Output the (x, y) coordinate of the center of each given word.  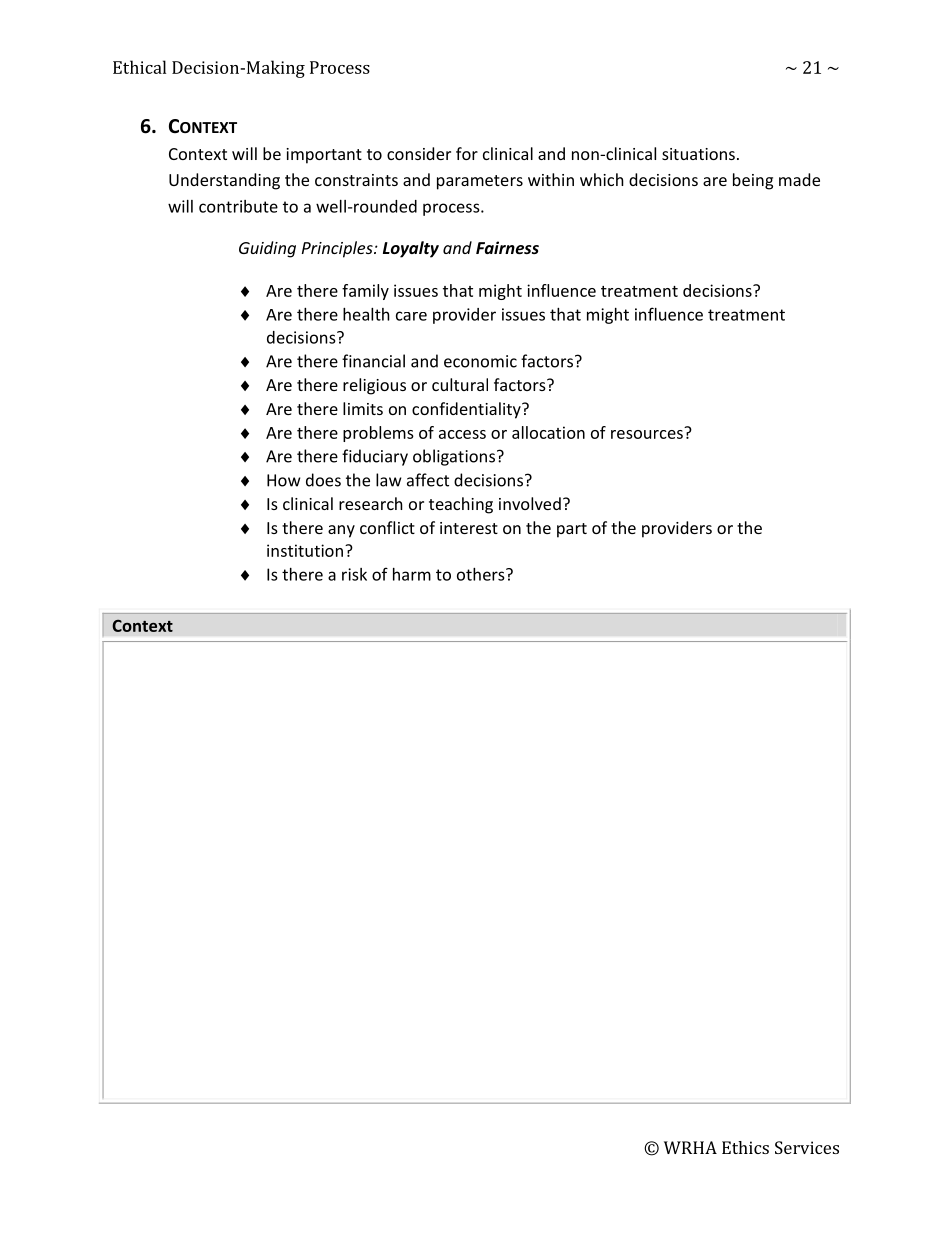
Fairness (507, 247)
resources (648, 433)
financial (373, 361)
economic (480, 361)
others (482, 574)
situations (698, 154)
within (551, 179)
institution (305, 550)
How (284, 480)
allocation (548, 432)
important (324, 156)
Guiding (267, 249)
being (753, 181)
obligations (455, 457)
